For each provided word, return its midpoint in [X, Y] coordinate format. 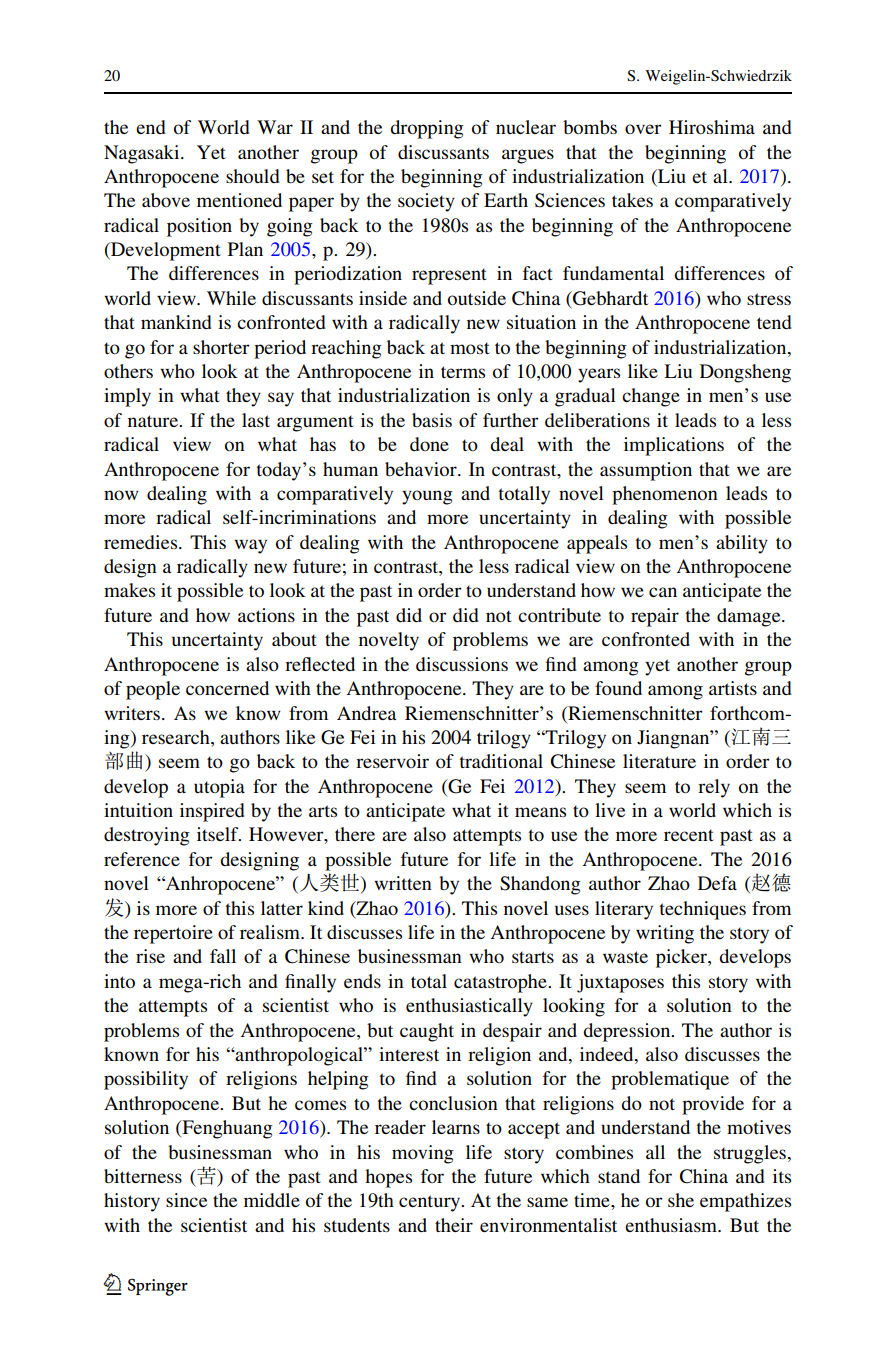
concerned [227, 688]
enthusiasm [672, 1225]
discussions [462, 664]
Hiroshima [712, 127]
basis [432, 420]
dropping [427, 129]
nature [154, 421]
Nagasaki [143, 154]
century [431, 1203]
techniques [703, 910]
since [186, 1200]
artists [733, 688]
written [403, 883]
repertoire [173, 934]
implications [674, 446]
